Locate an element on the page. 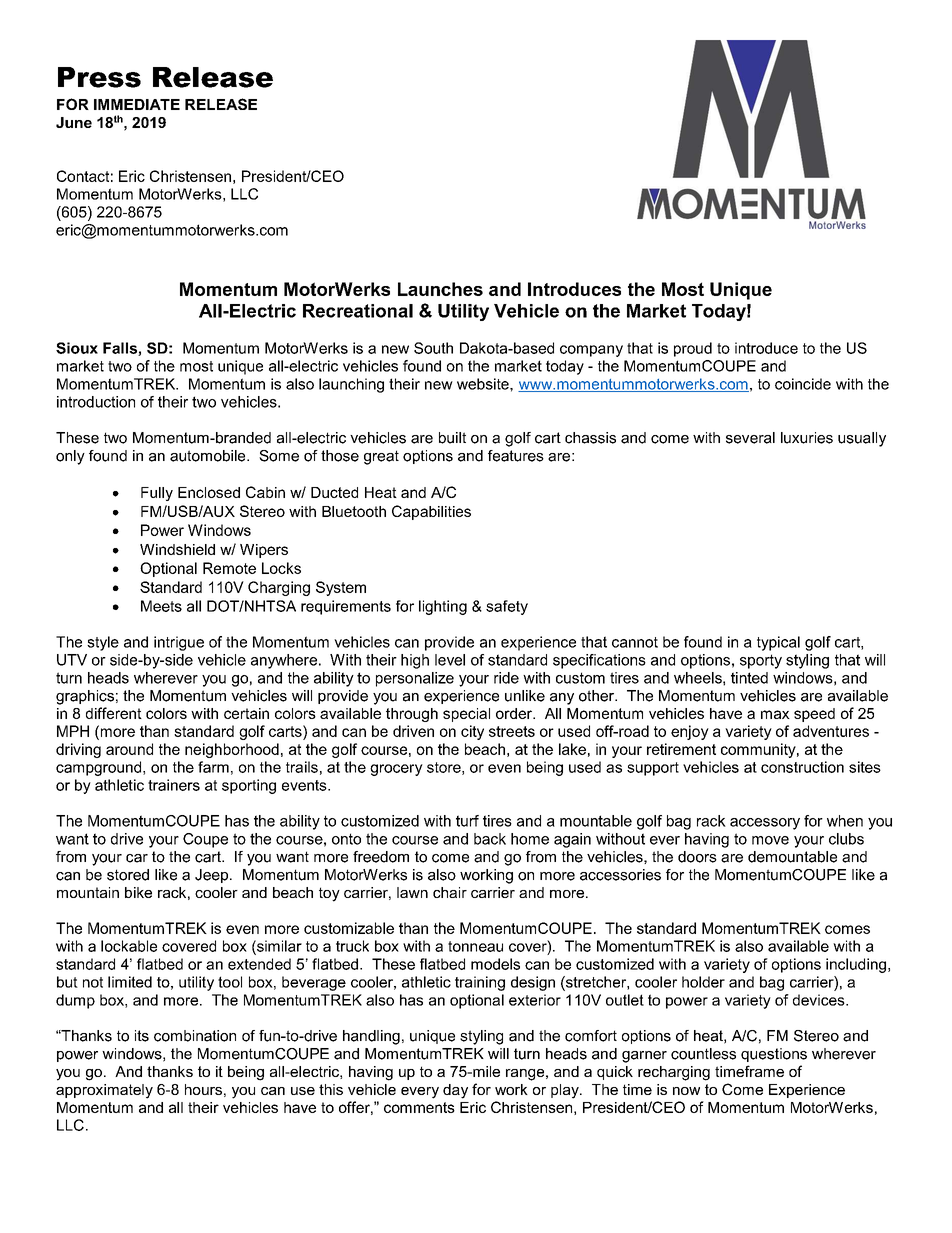  comments is located at coordinates (419, 1107).
